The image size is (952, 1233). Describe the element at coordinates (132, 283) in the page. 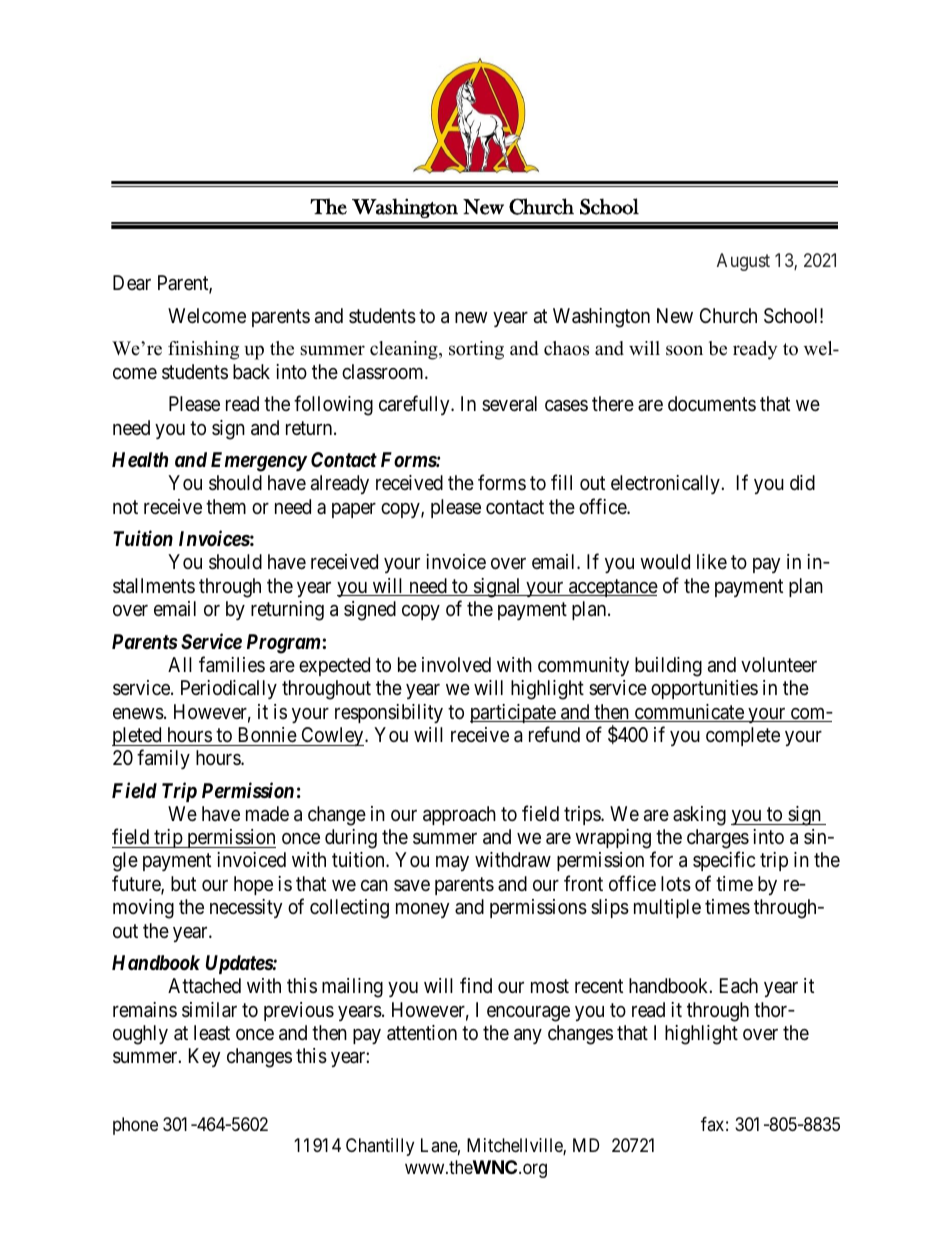

I see `Dear` at that location.
